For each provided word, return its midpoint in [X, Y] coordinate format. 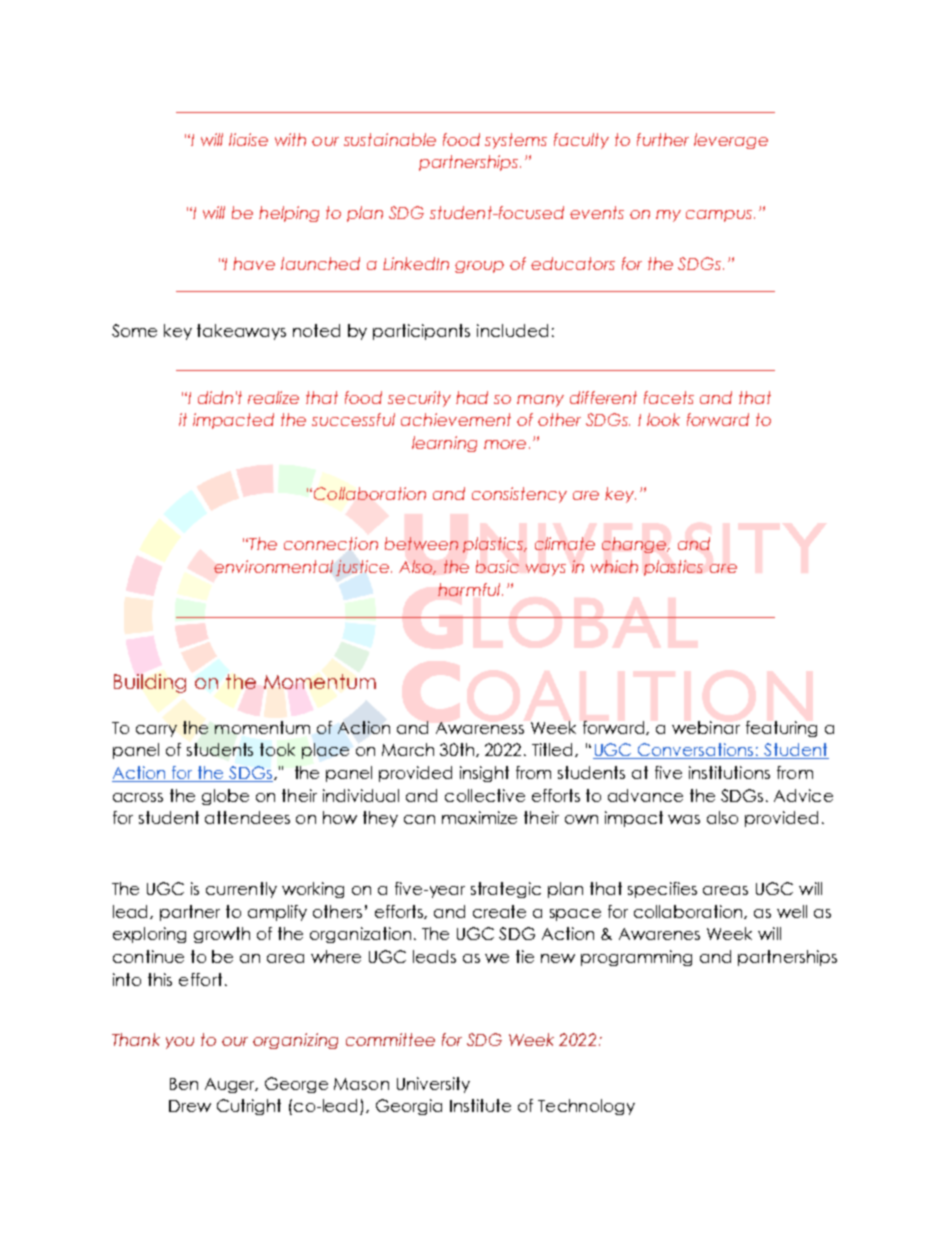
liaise [248, 139]
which [614, 566]
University [433, 1085]
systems [516, 141]
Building [150, 683]
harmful [470, 589]
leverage [731, 141]
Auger [231, 1085]
